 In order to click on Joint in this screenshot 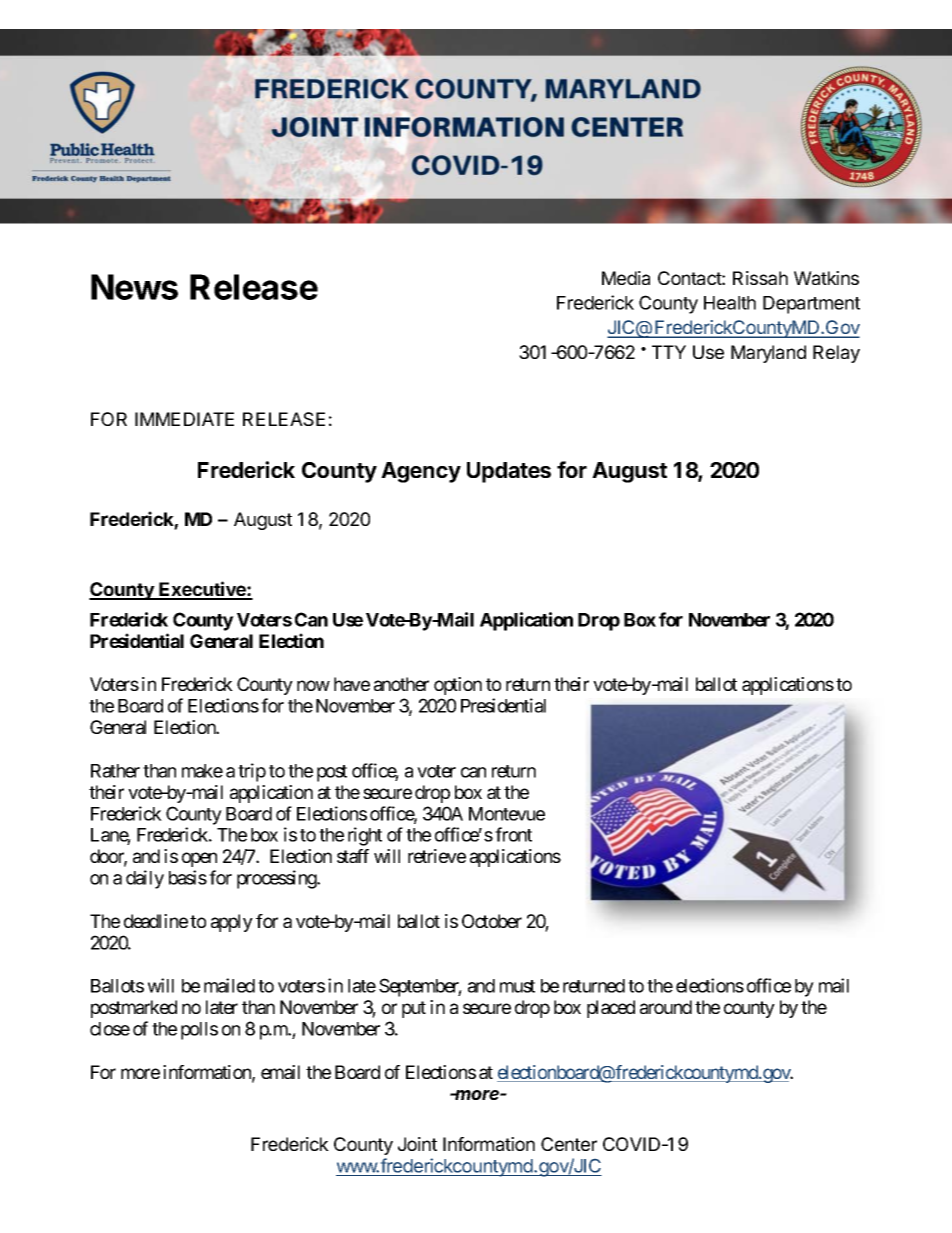, I will do `click(417, 1144)`.
